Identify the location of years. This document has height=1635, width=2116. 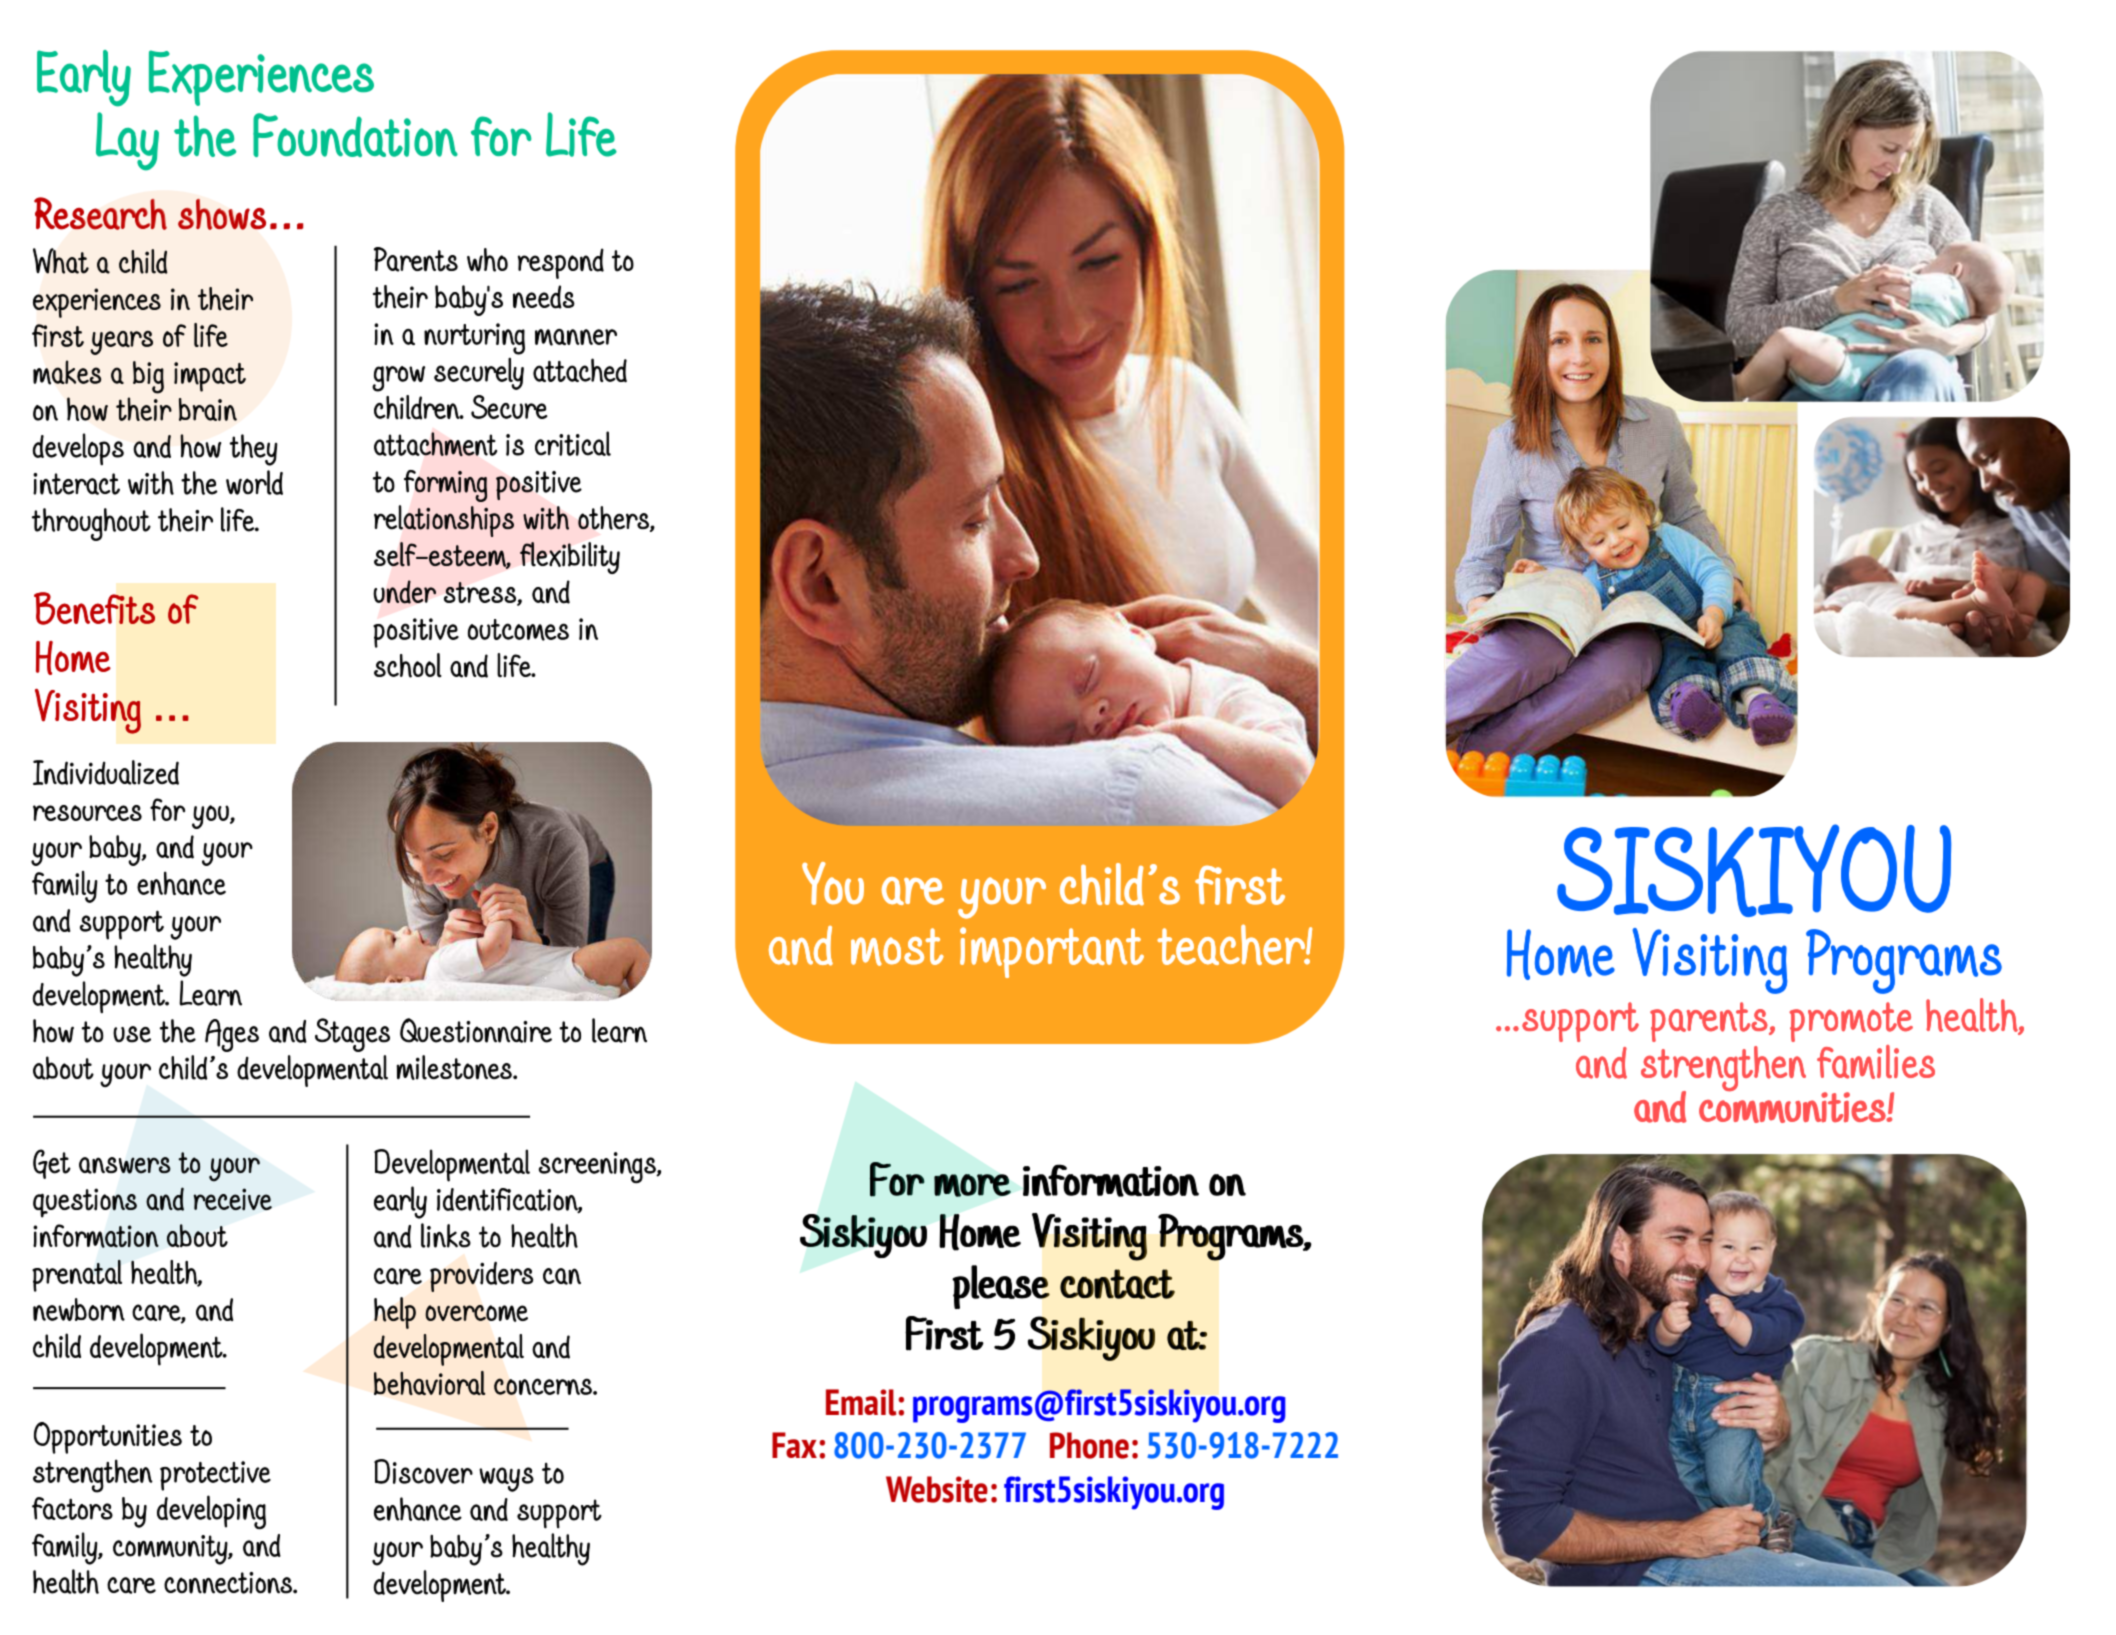
(121, 342).
